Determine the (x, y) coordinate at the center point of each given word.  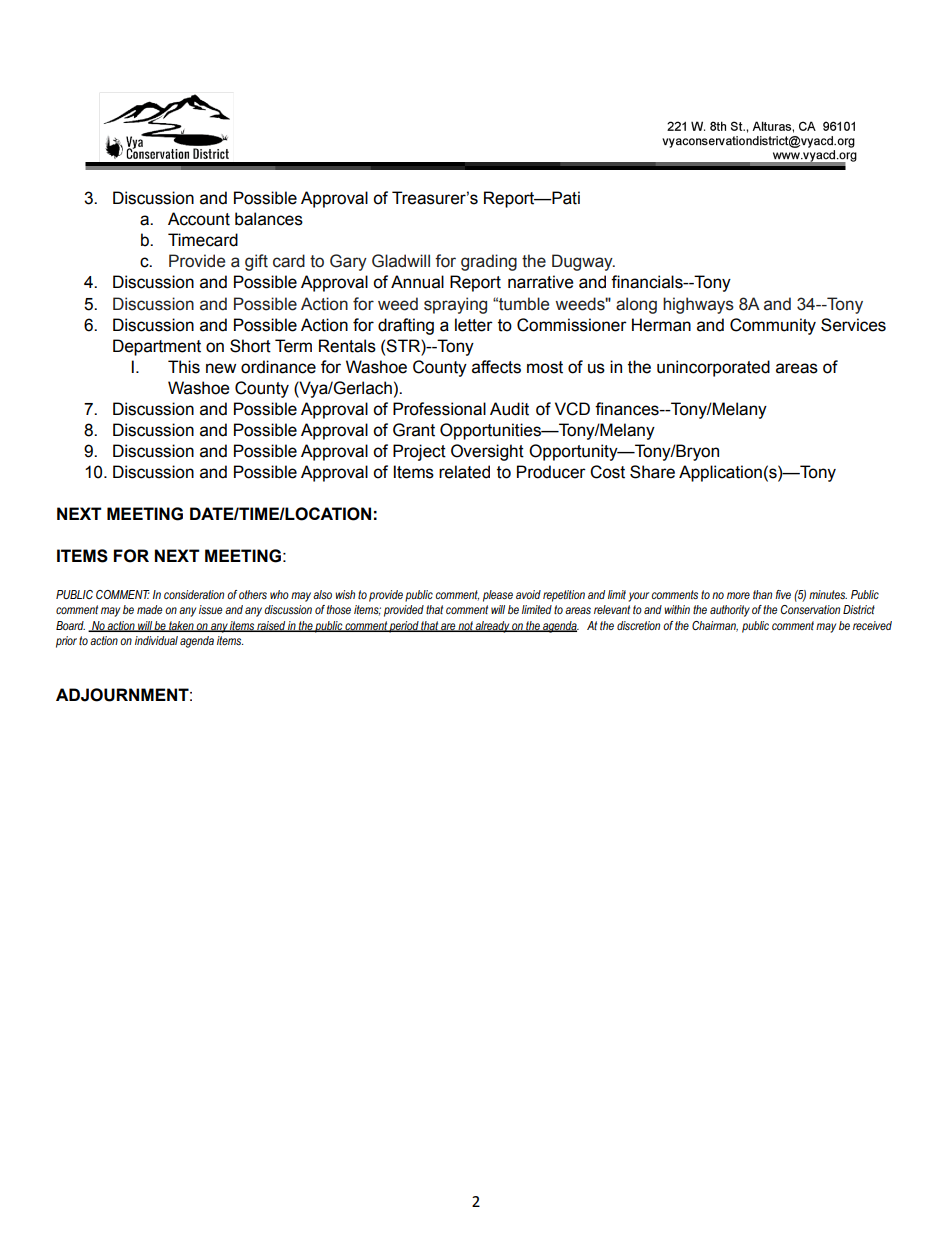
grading (489, 262)
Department (157, 347)
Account (199, 219)
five (783, 594)
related (464, 472)
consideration (194, 594)
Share (652, 472)
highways (698, 305)
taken (181, 626)
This (184, 367)
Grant (414, 430)
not (466, 626)
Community (773, 326)
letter (474, 325)
